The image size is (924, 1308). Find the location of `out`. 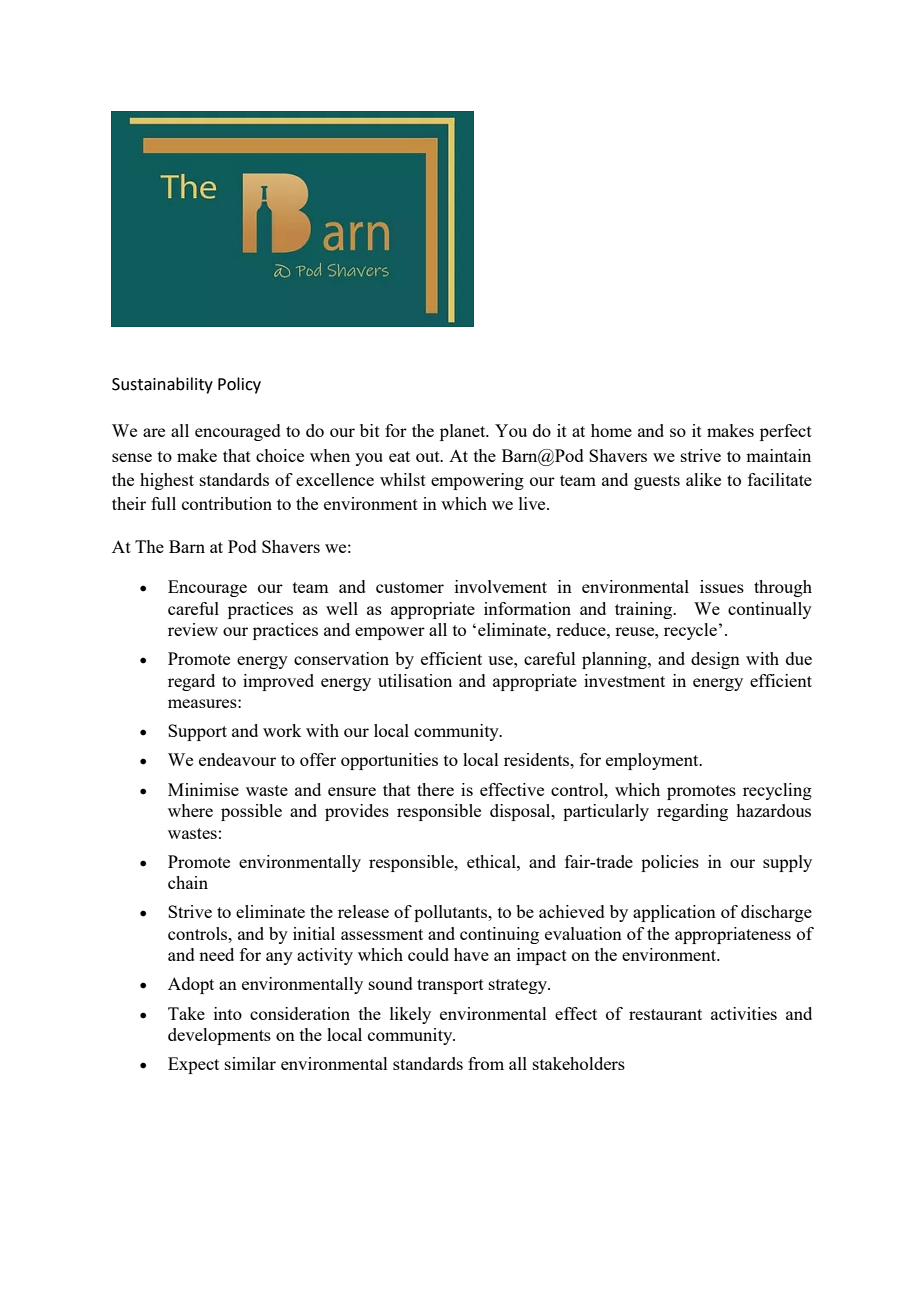

out is located at coordinates (429, 456).
